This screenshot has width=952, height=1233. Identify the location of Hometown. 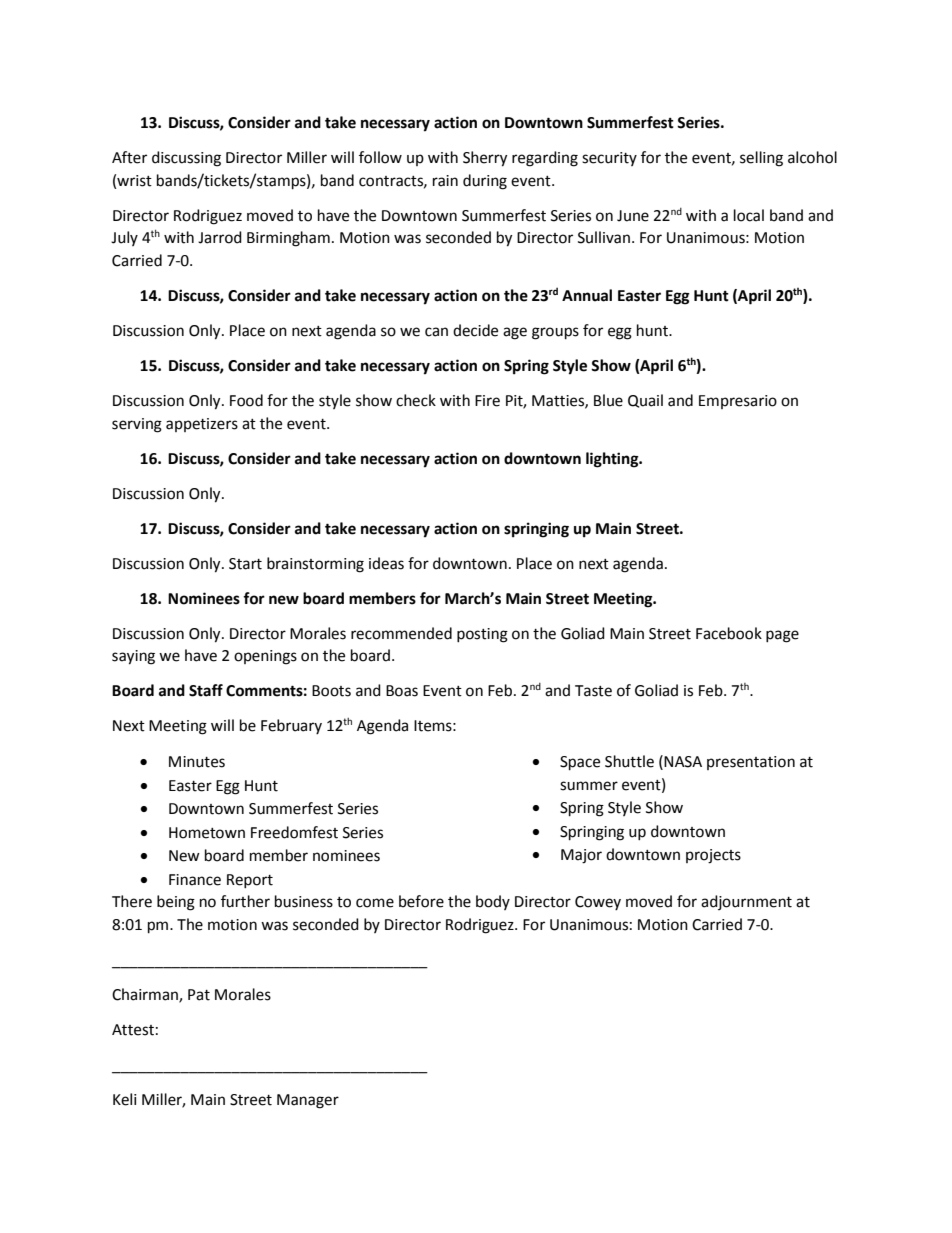
(207, 833).
